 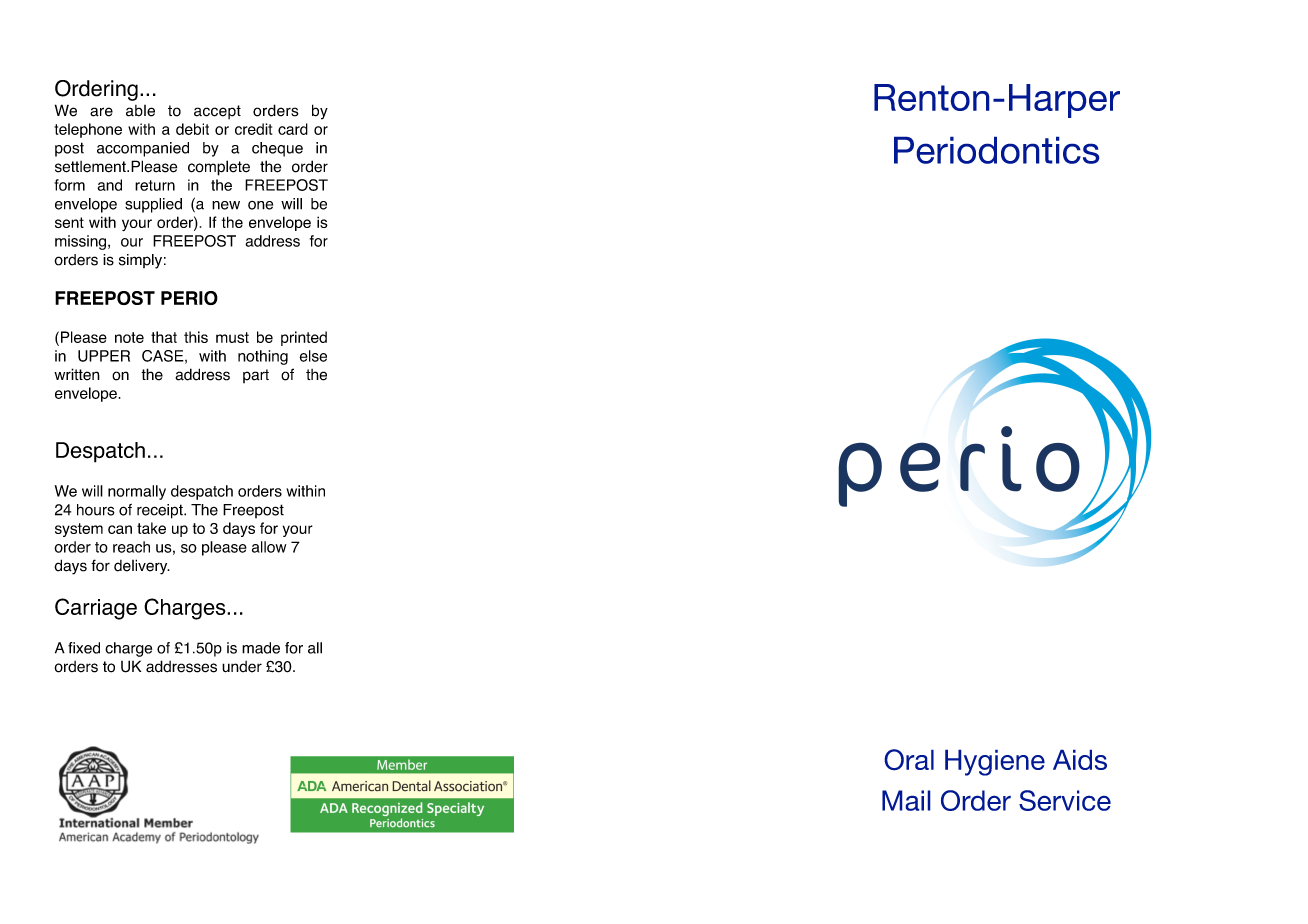 I want to click on allow, so click(x=269, y=547).
